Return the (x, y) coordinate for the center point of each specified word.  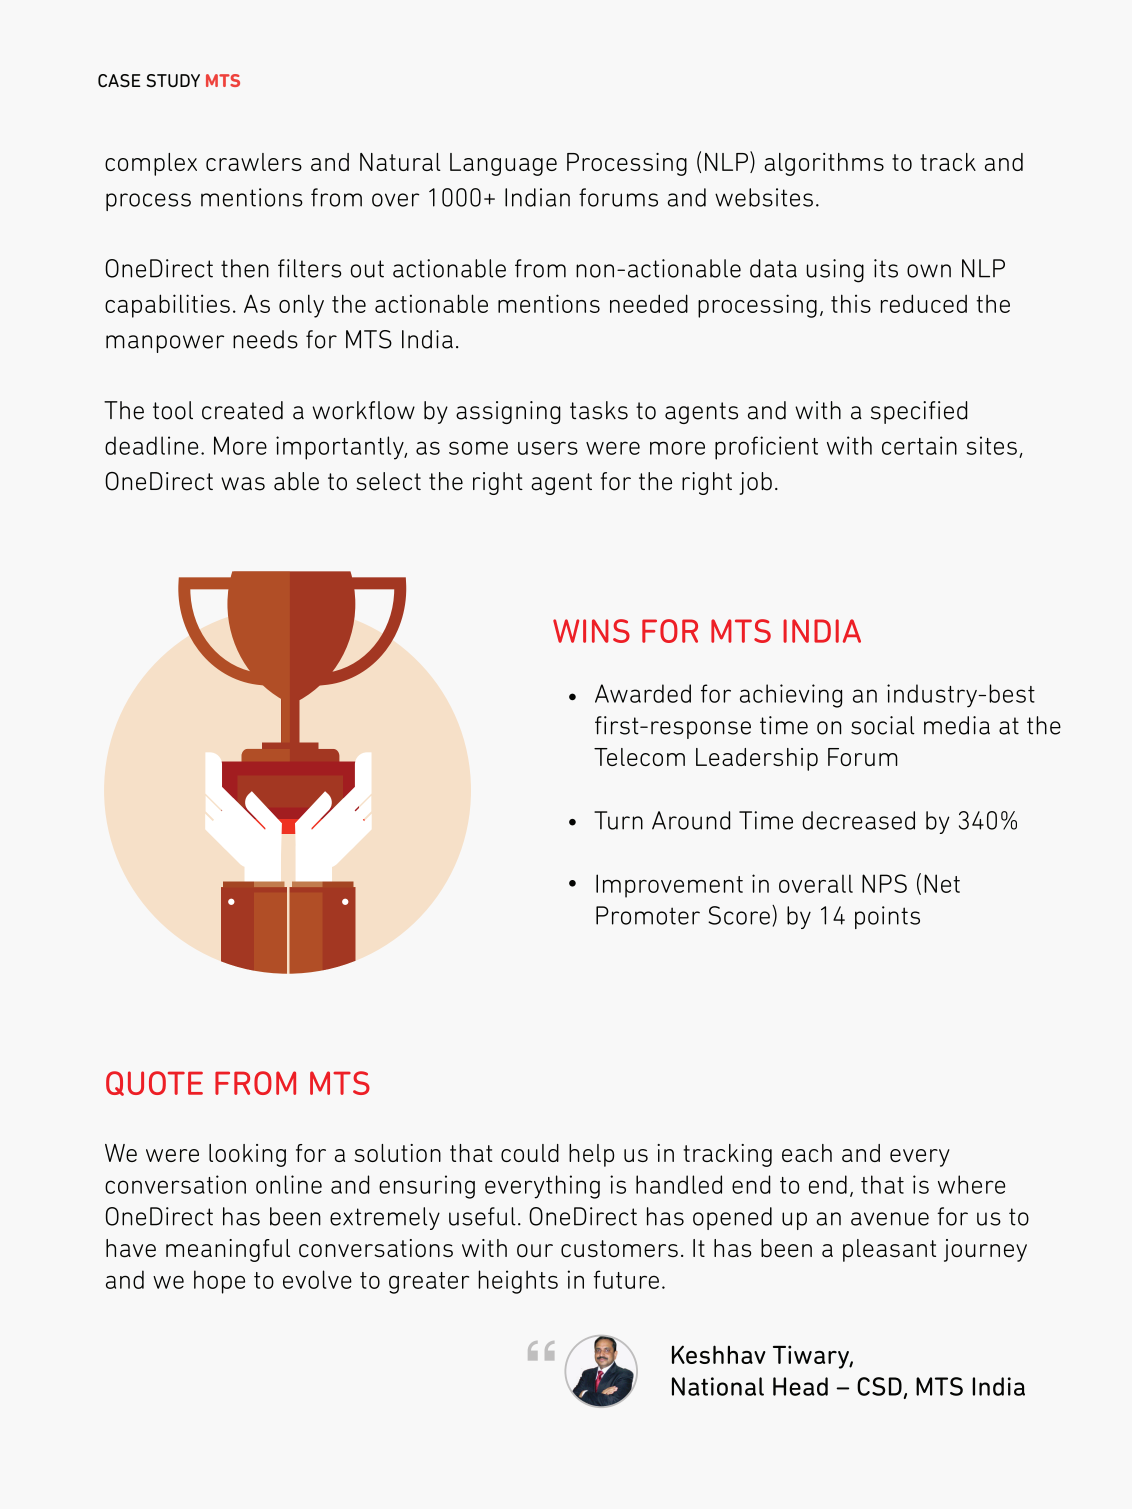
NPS (884, 883)
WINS (591, 631)
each (807, 1153)
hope (219, 1282)
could (530, 1153)
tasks (599, 410)
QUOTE (154, 1083)
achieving (791, 696)
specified (919, 412)
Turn (618, 820)
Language (503, 164)
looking (247, 1155)
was (243, 484)
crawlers (254, 162)
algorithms (824, 164)
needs (265, 339)
